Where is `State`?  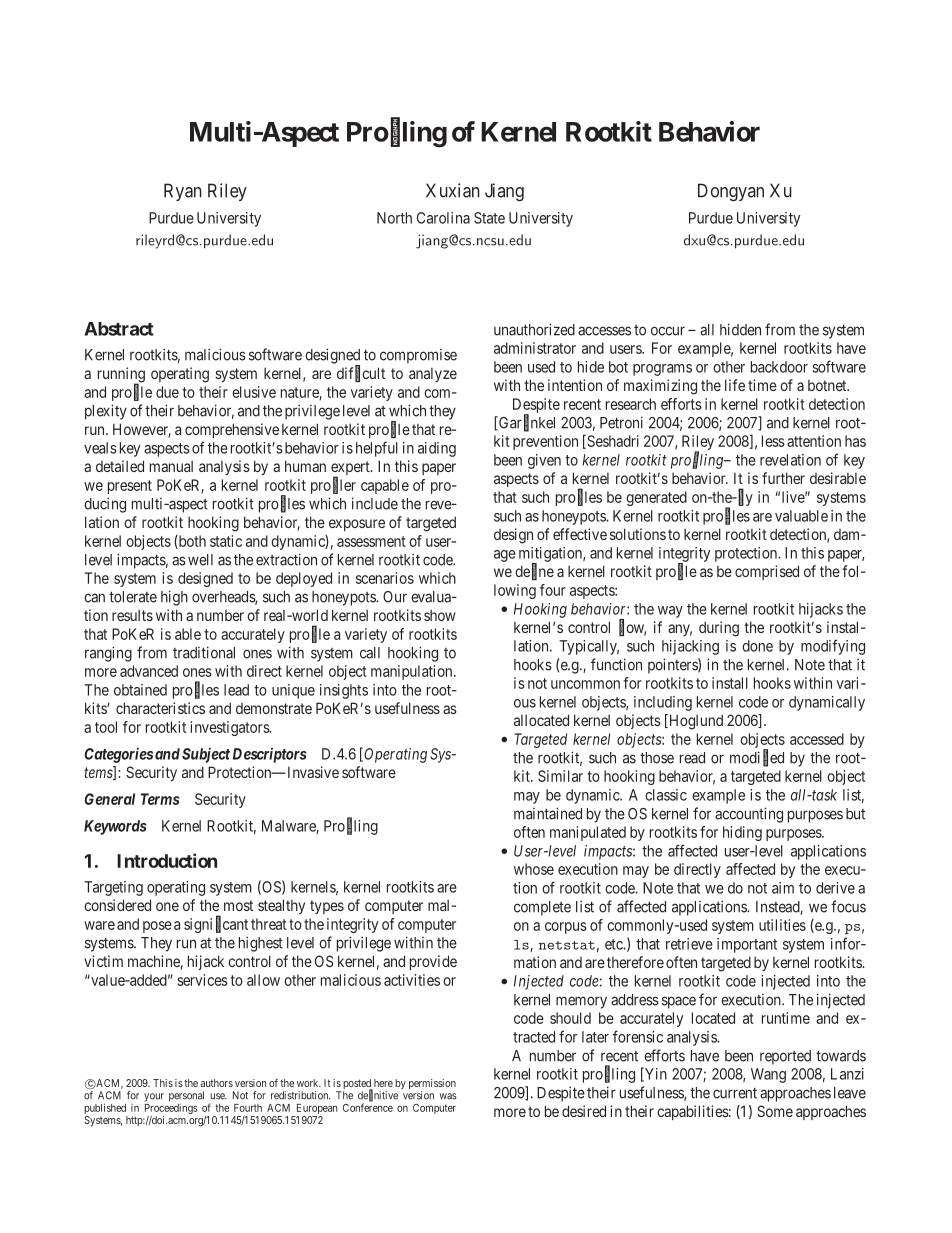 State is located at coordinates (489, 218).
